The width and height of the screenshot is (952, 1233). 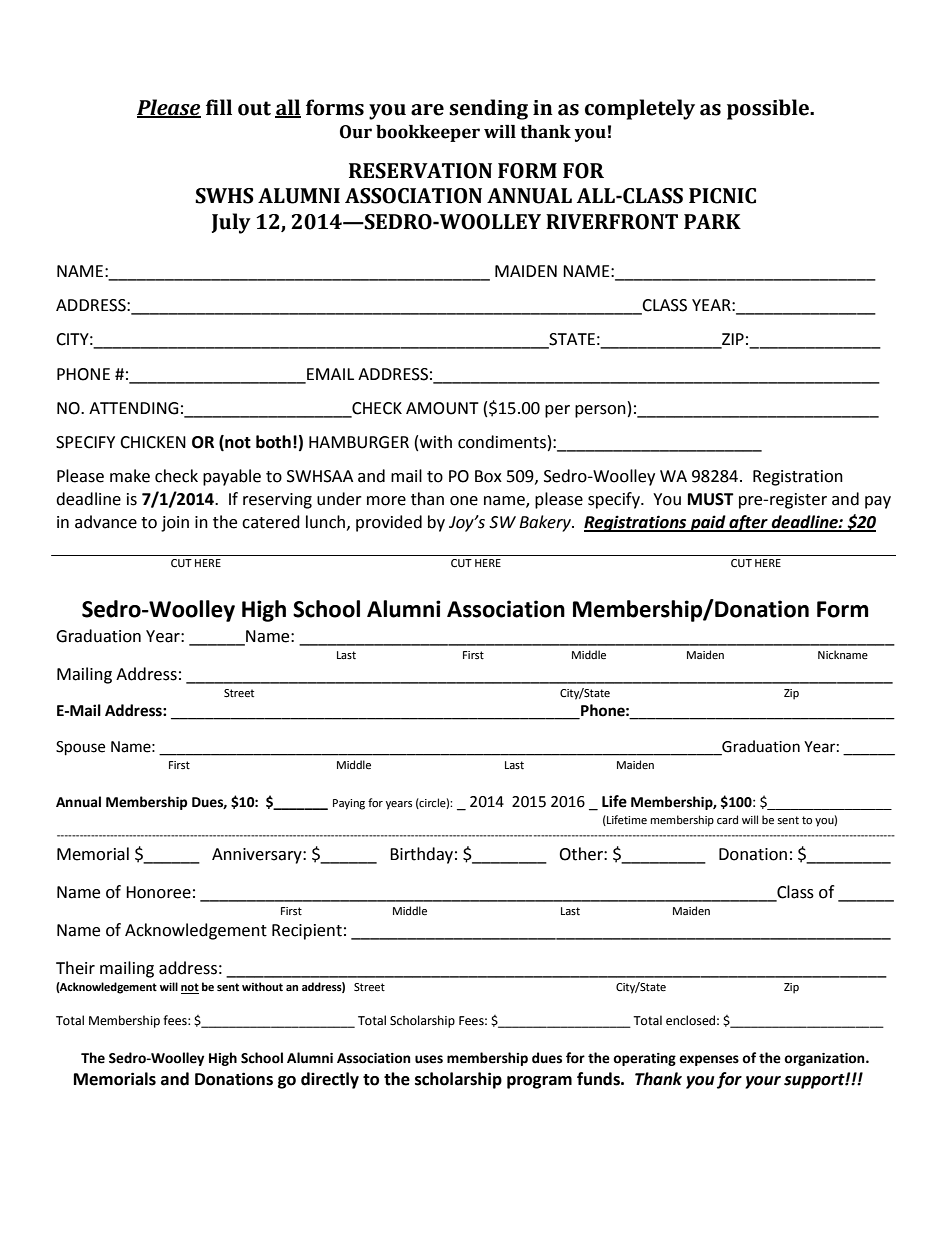 I want to click on Their, so click(x=75, y=968).
